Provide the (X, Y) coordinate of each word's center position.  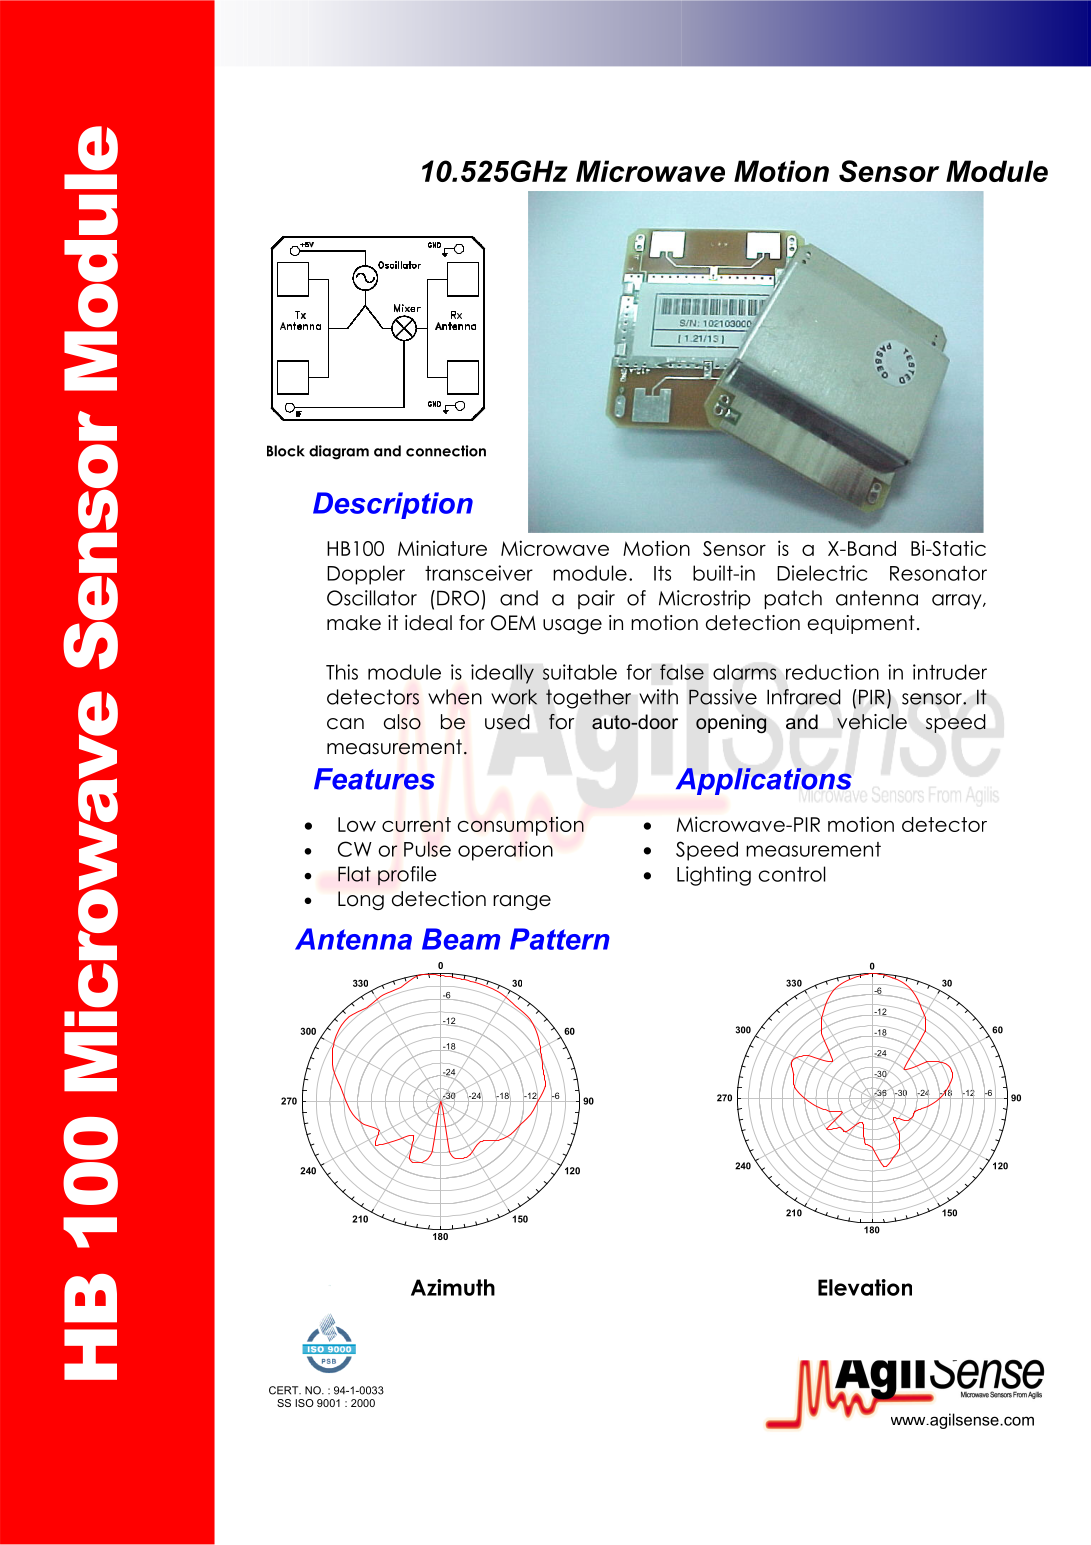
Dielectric (822, 573)
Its (662, 573)
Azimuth (453, 1287)
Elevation (865, 1287)
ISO (304, 1403)
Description (393, 505)
